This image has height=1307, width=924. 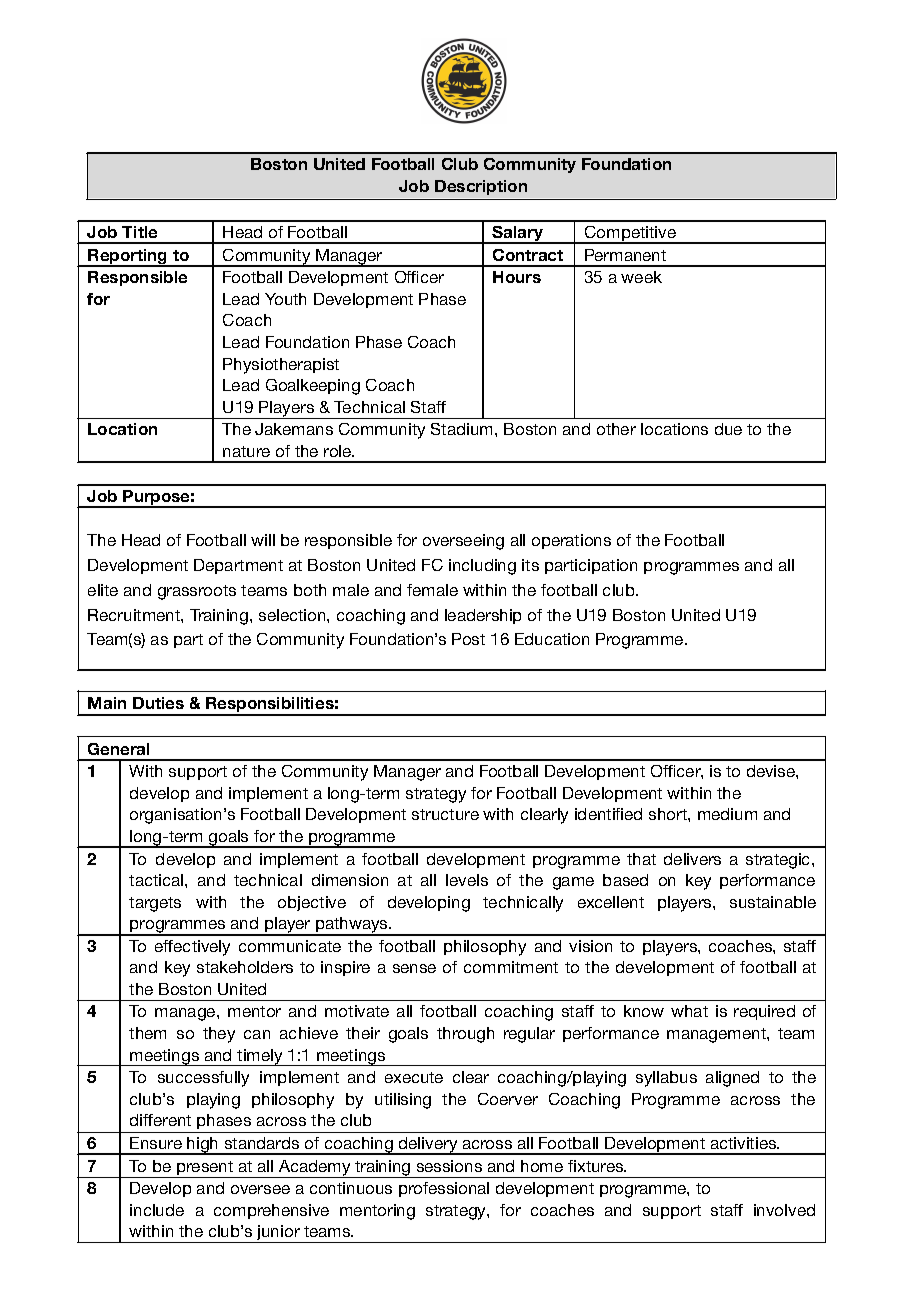 What do you see at coordinates (157, 1210) in the image?
I see `include` at bounding box center [157, 1210].
